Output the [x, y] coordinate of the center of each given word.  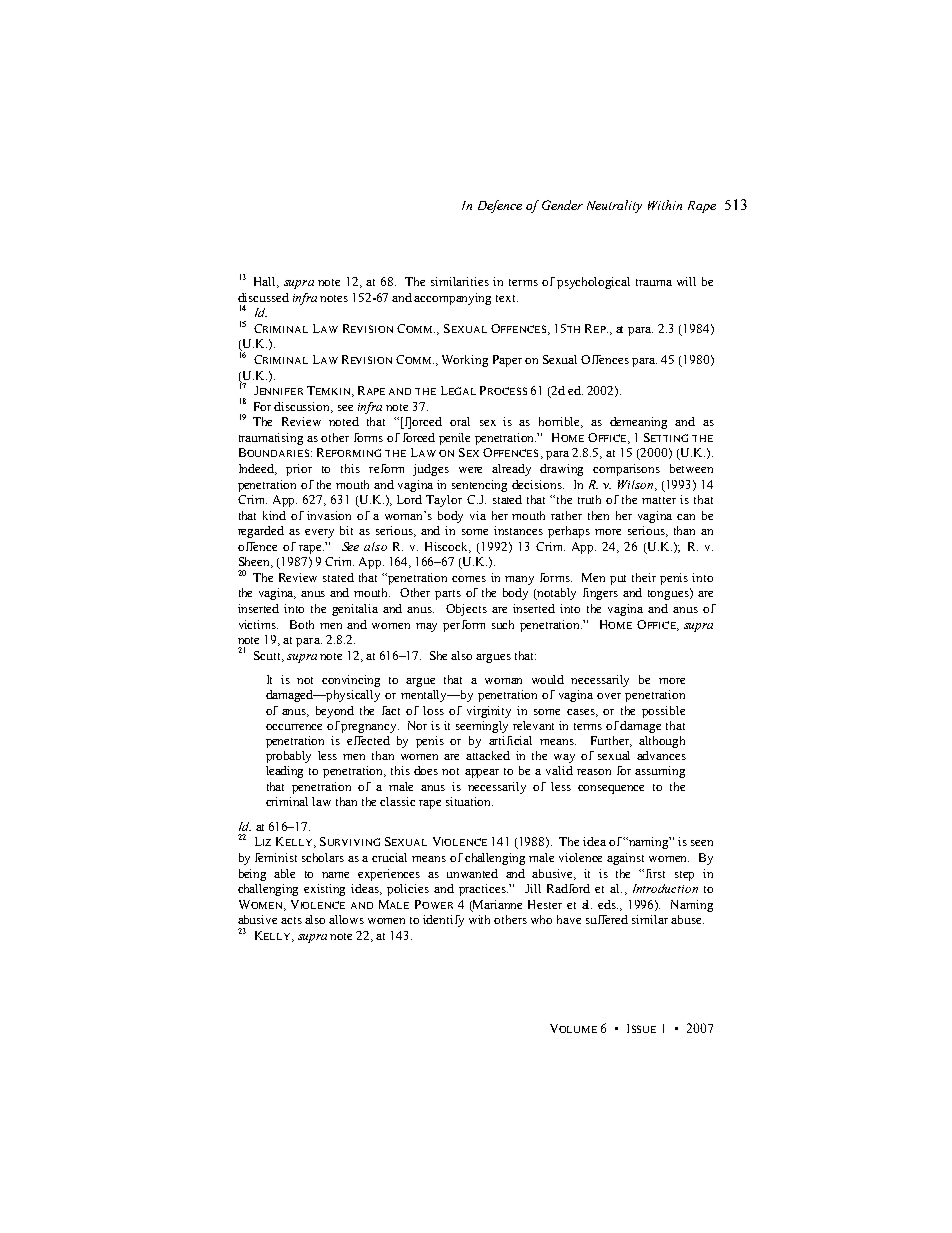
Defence [500, 206]
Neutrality [614, 206]
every [319, 533]
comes [469, 579]
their [644, 577]
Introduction [665, 888]
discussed [263, 297]
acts [291, 920]
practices [483, 890]
